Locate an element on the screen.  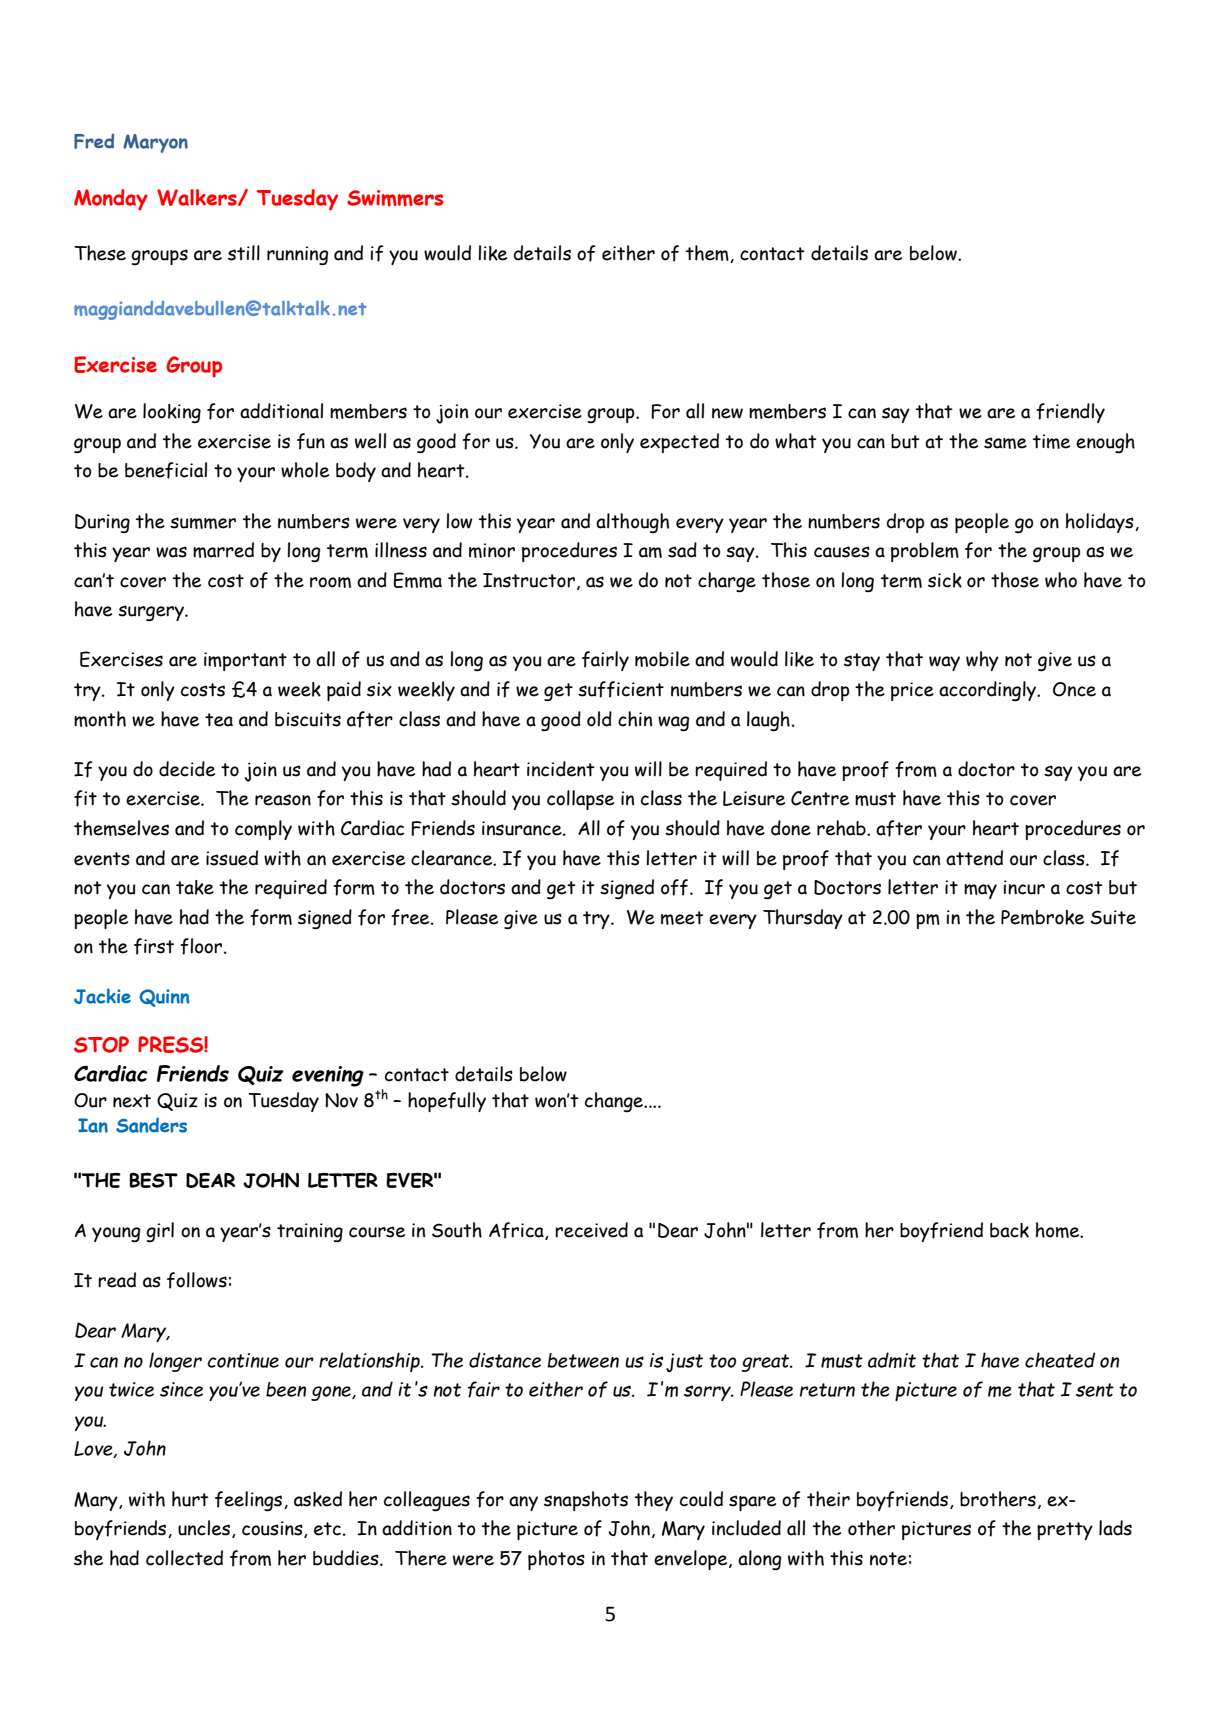
Walkers is located at coordinates (198, 197).
